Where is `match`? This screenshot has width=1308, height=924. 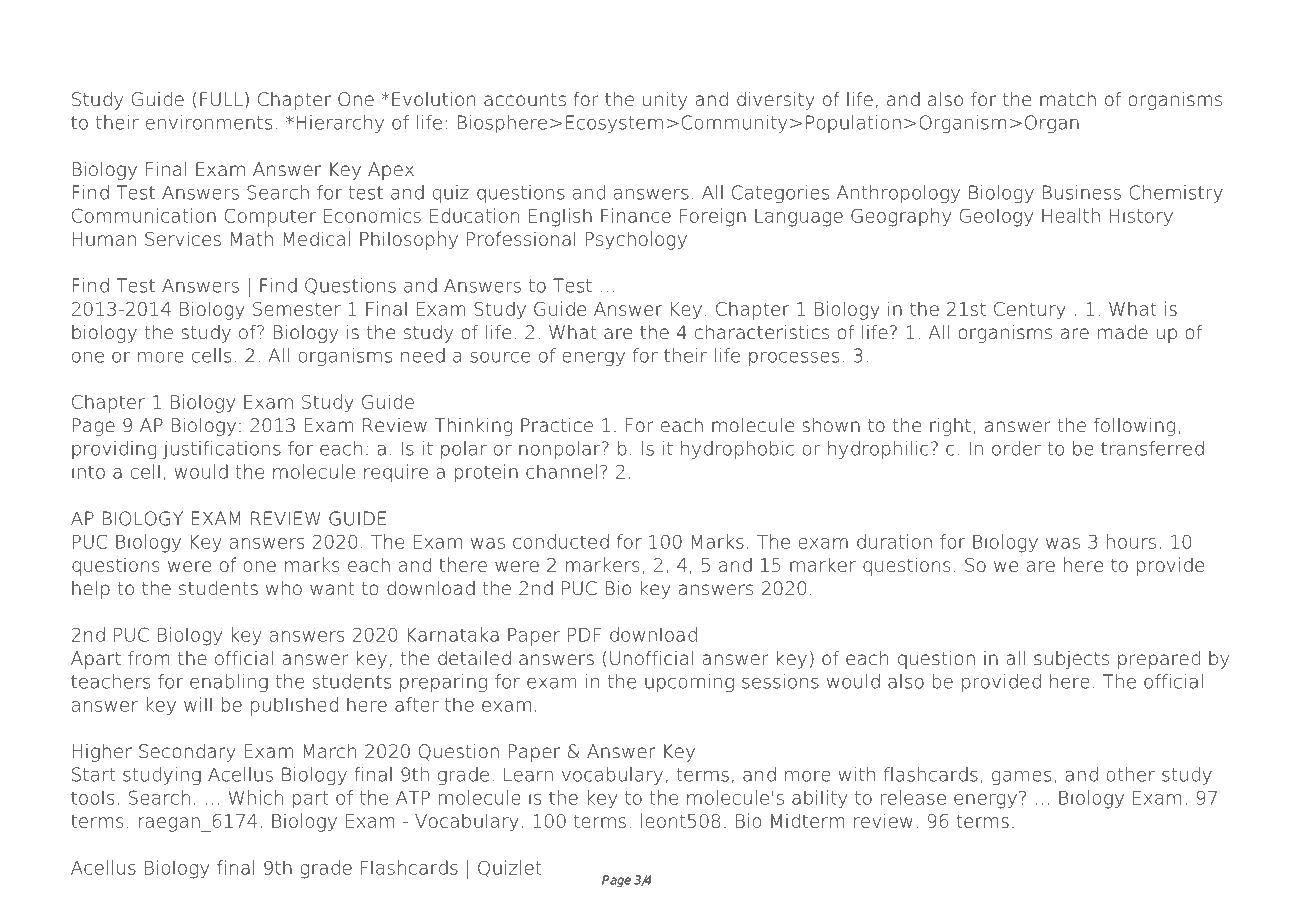 match is located at coordinates (1068, 99).
